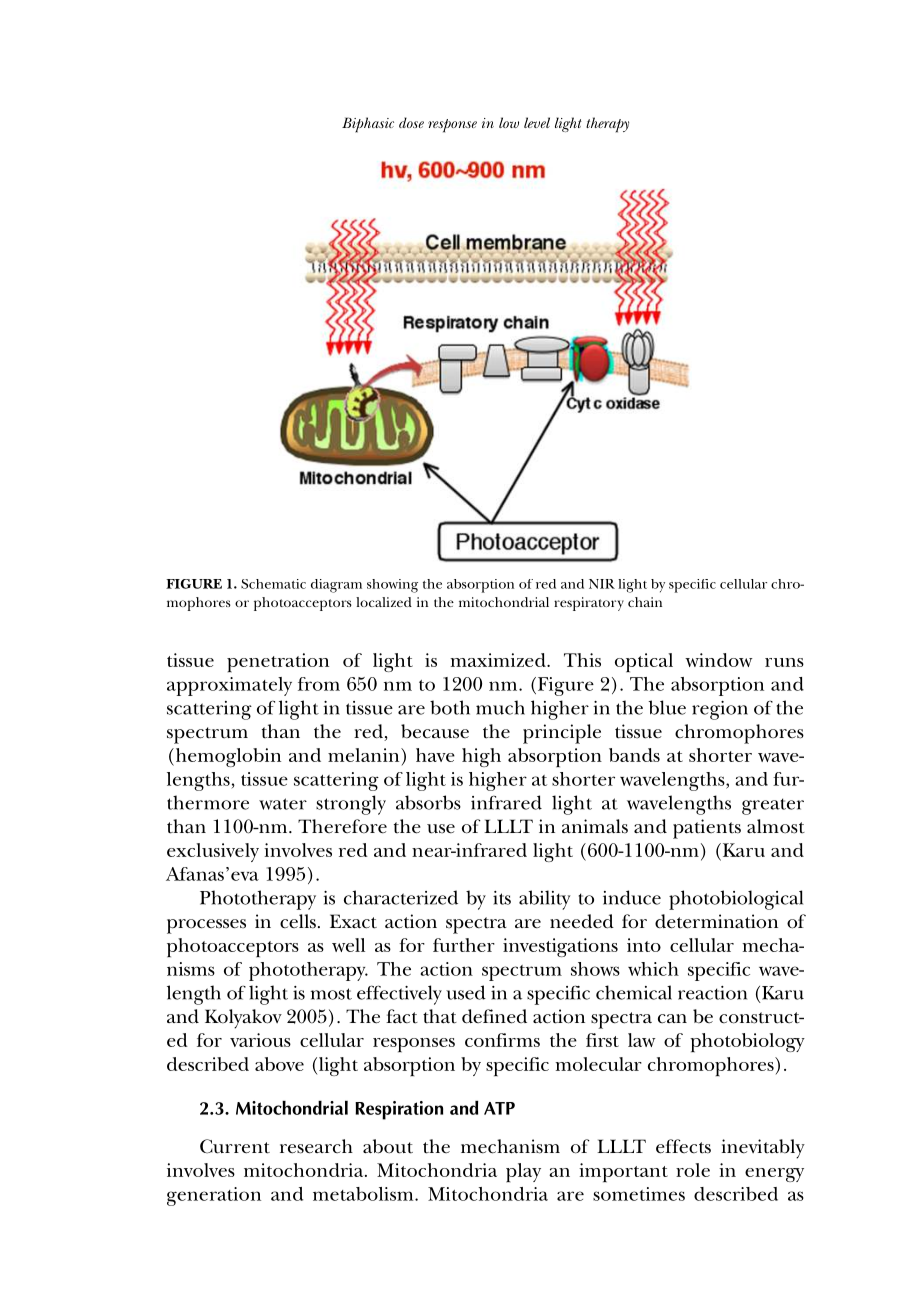  I want to click on showing, so click(392, 586).
